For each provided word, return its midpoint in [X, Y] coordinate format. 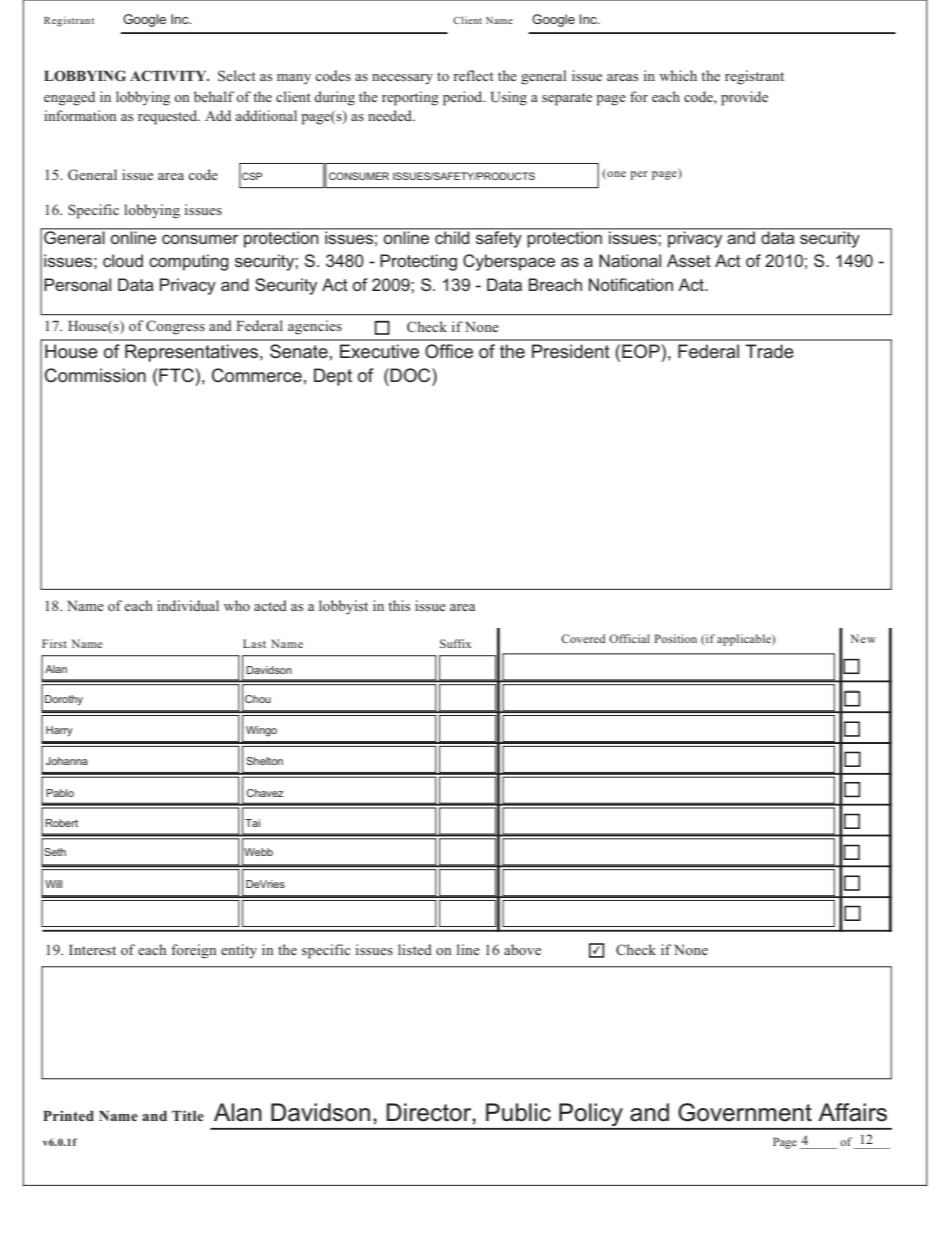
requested [169, 117]
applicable [745, 640]
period [464, 98]
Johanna [67, 761]
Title [188, 1115]
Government [745, 1112]
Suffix [455, 643]
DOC [411, 375]
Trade [769, 351]
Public [518, 1112]
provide [744, 98]
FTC [176, 375]
